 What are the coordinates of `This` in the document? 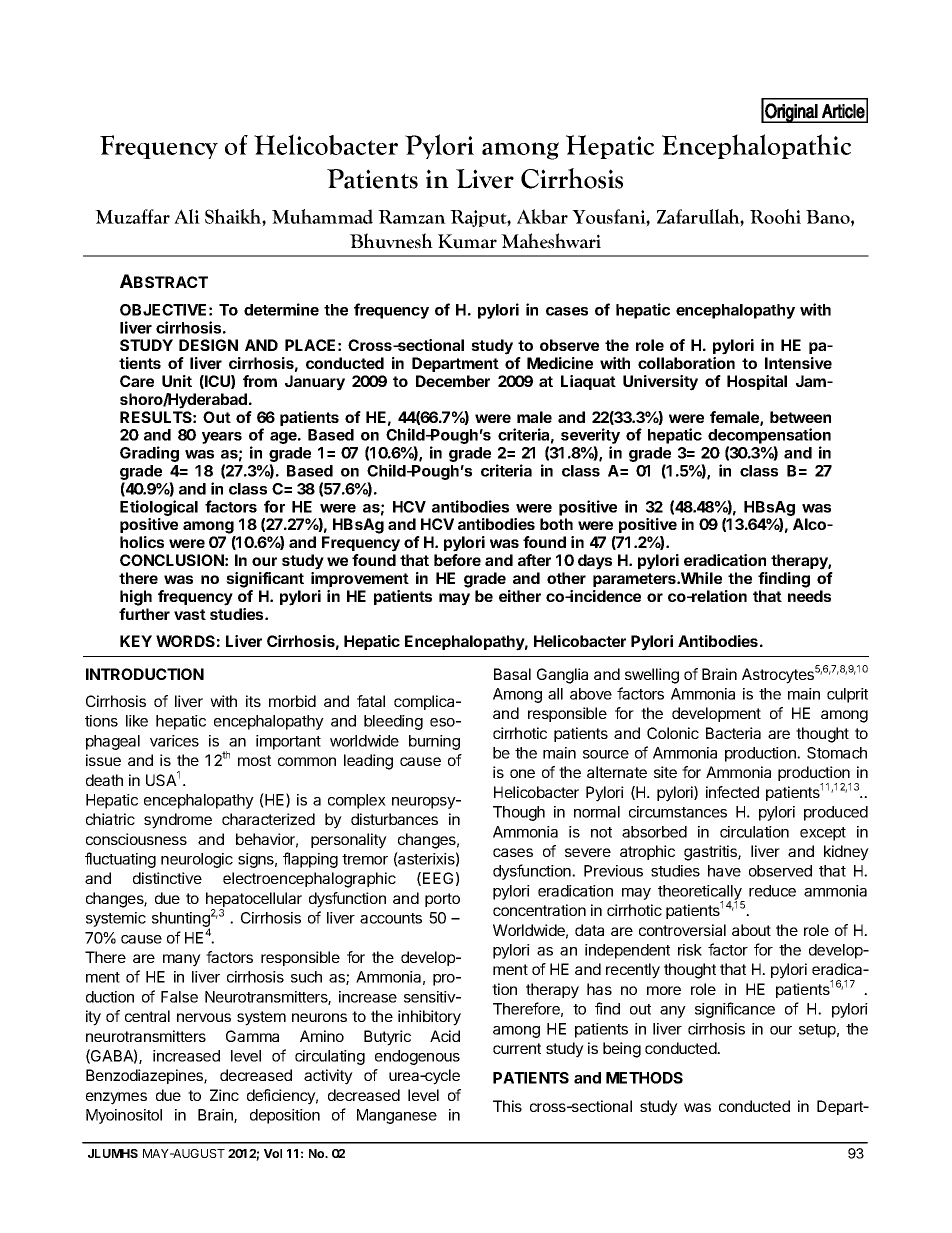 It's located at (507, 1106).
